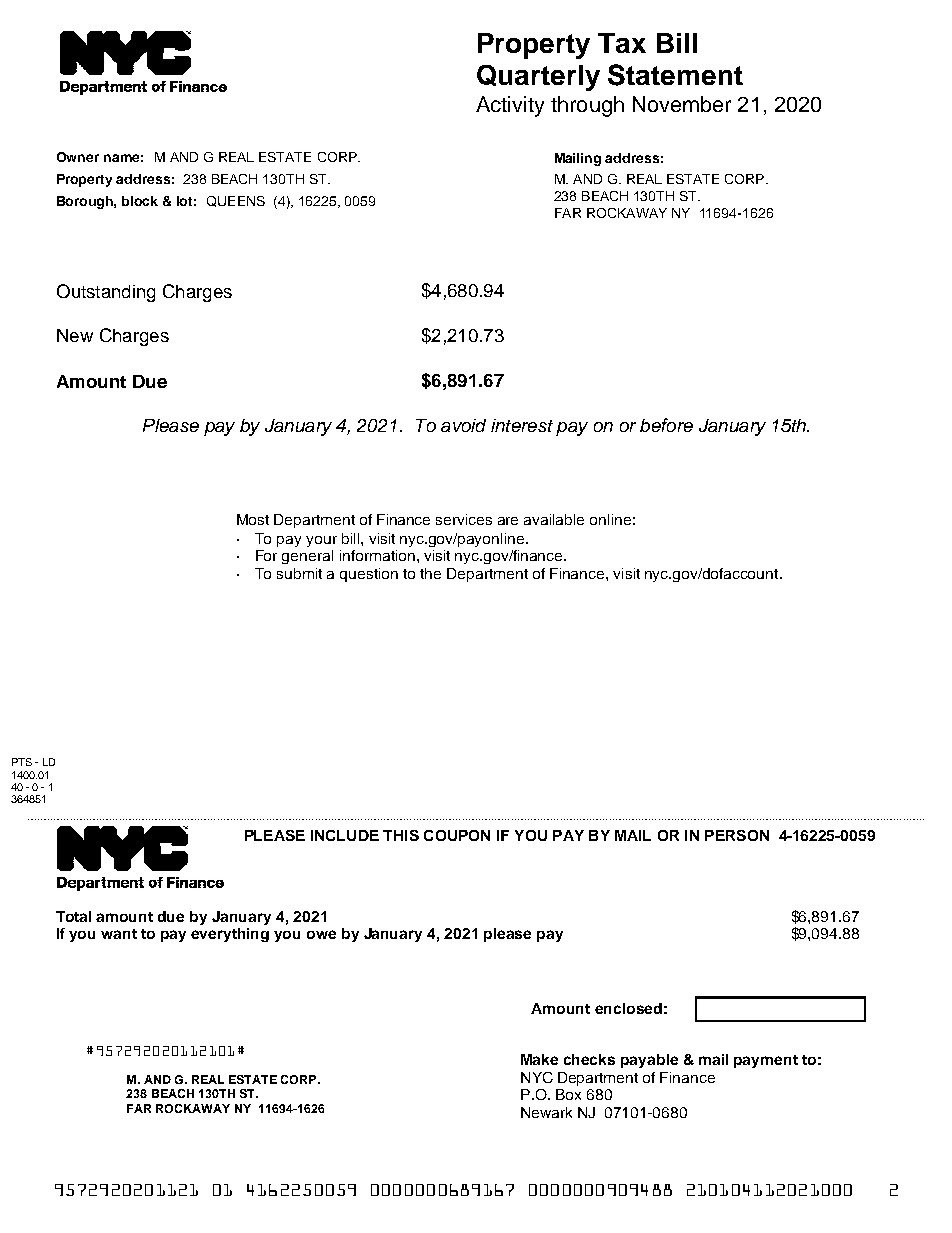 The height and width of the image is (1233, 952). I want to click on Make, so click(539, 1059).
